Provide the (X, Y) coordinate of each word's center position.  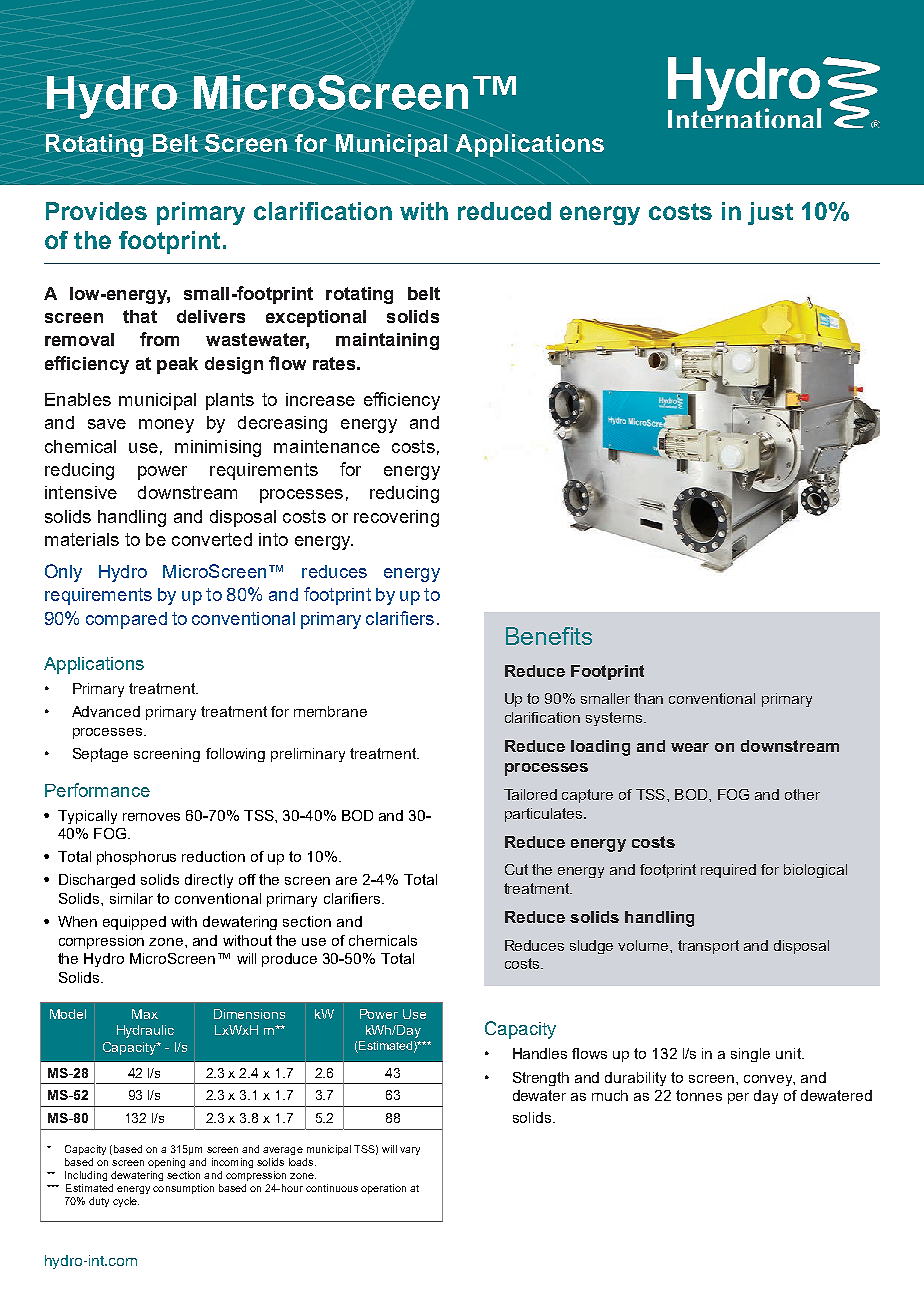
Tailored (530, 794)
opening (166, 1163)
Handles (540, 1053)
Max (145, 1014)
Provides (96, 211)
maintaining (387, 341)
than (648, 698)
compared (126, 620)
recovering (396, 518)
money (166, 426)
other (802, 794)
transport (708, 947)
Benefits (549, 636)
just (770, 213)
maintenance (327, 446)
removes (151, 817)
